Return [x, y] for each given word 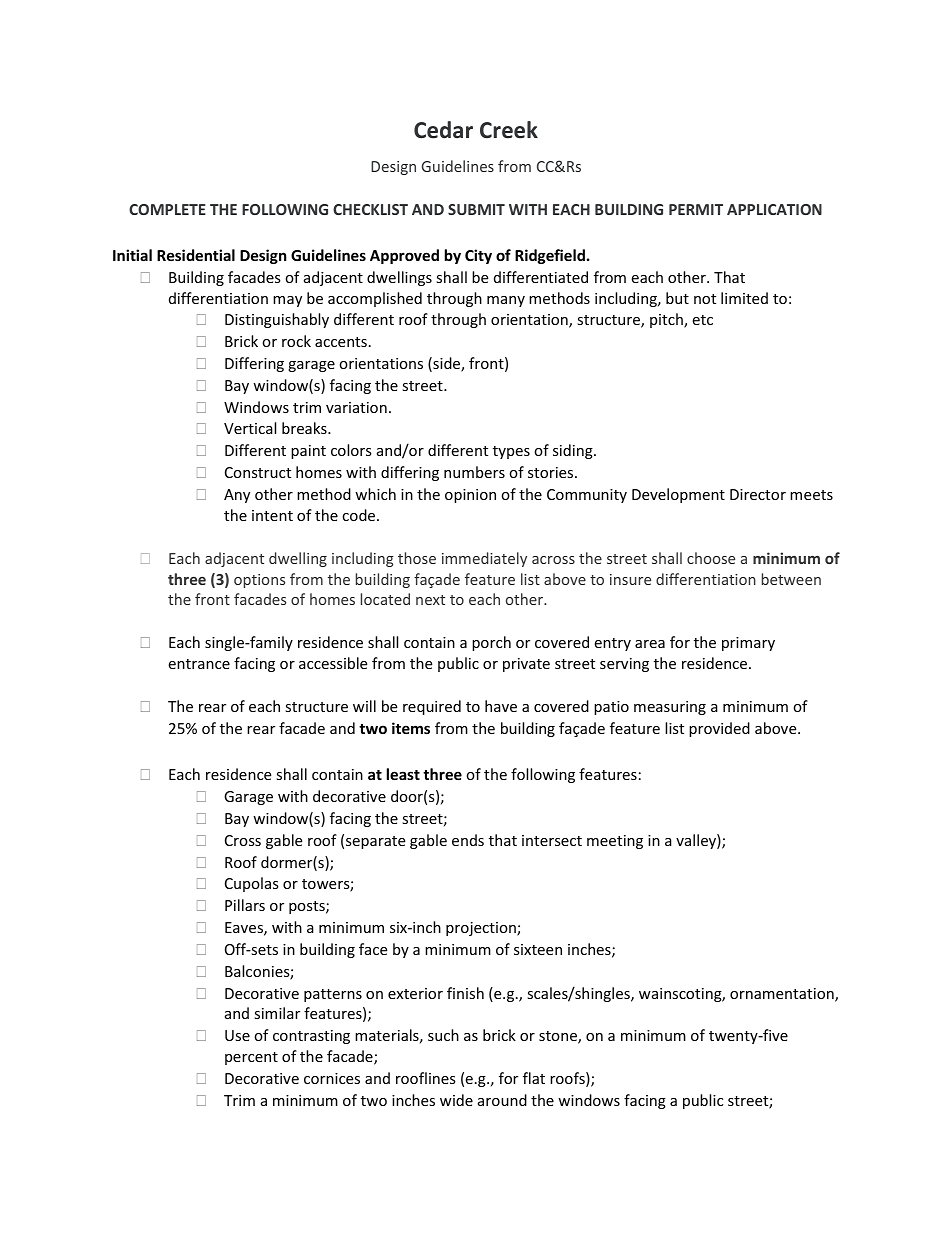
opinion [470, 496]
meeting [615, 842]
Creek [509, 130]
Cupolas [252, 884]
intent [272, 515]
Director [758, 494]
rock [296, 341]
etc [702, 320]
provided [719, 729]
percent [251, 1058]
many [506, 301]
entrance [199, 664]
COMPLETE [167, 209]
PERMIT [696, 209]
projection [482, 929]
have [501, 706]
